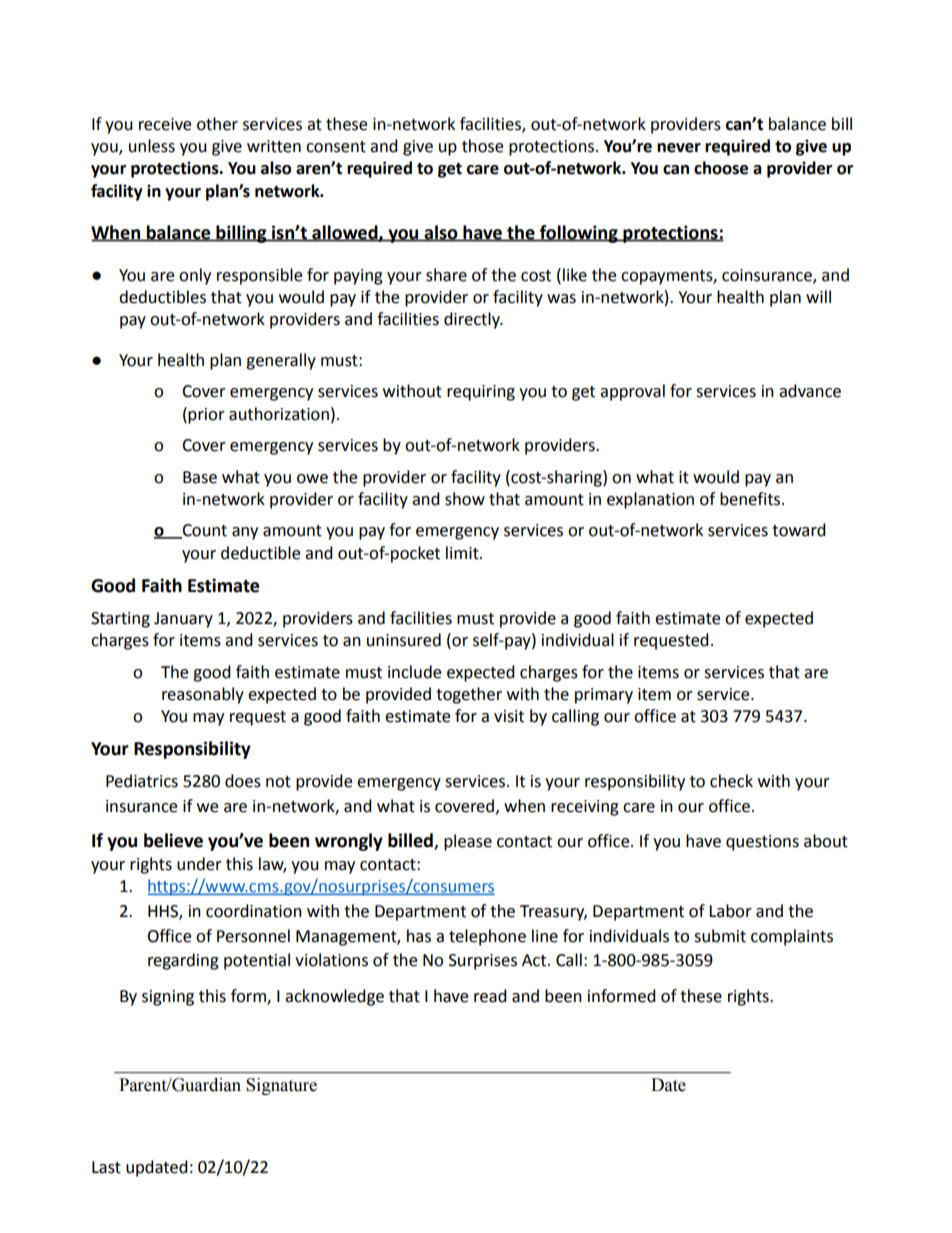 This screenshot has height=1233, width=952. I want to click on requiring, so click(481, 393).
